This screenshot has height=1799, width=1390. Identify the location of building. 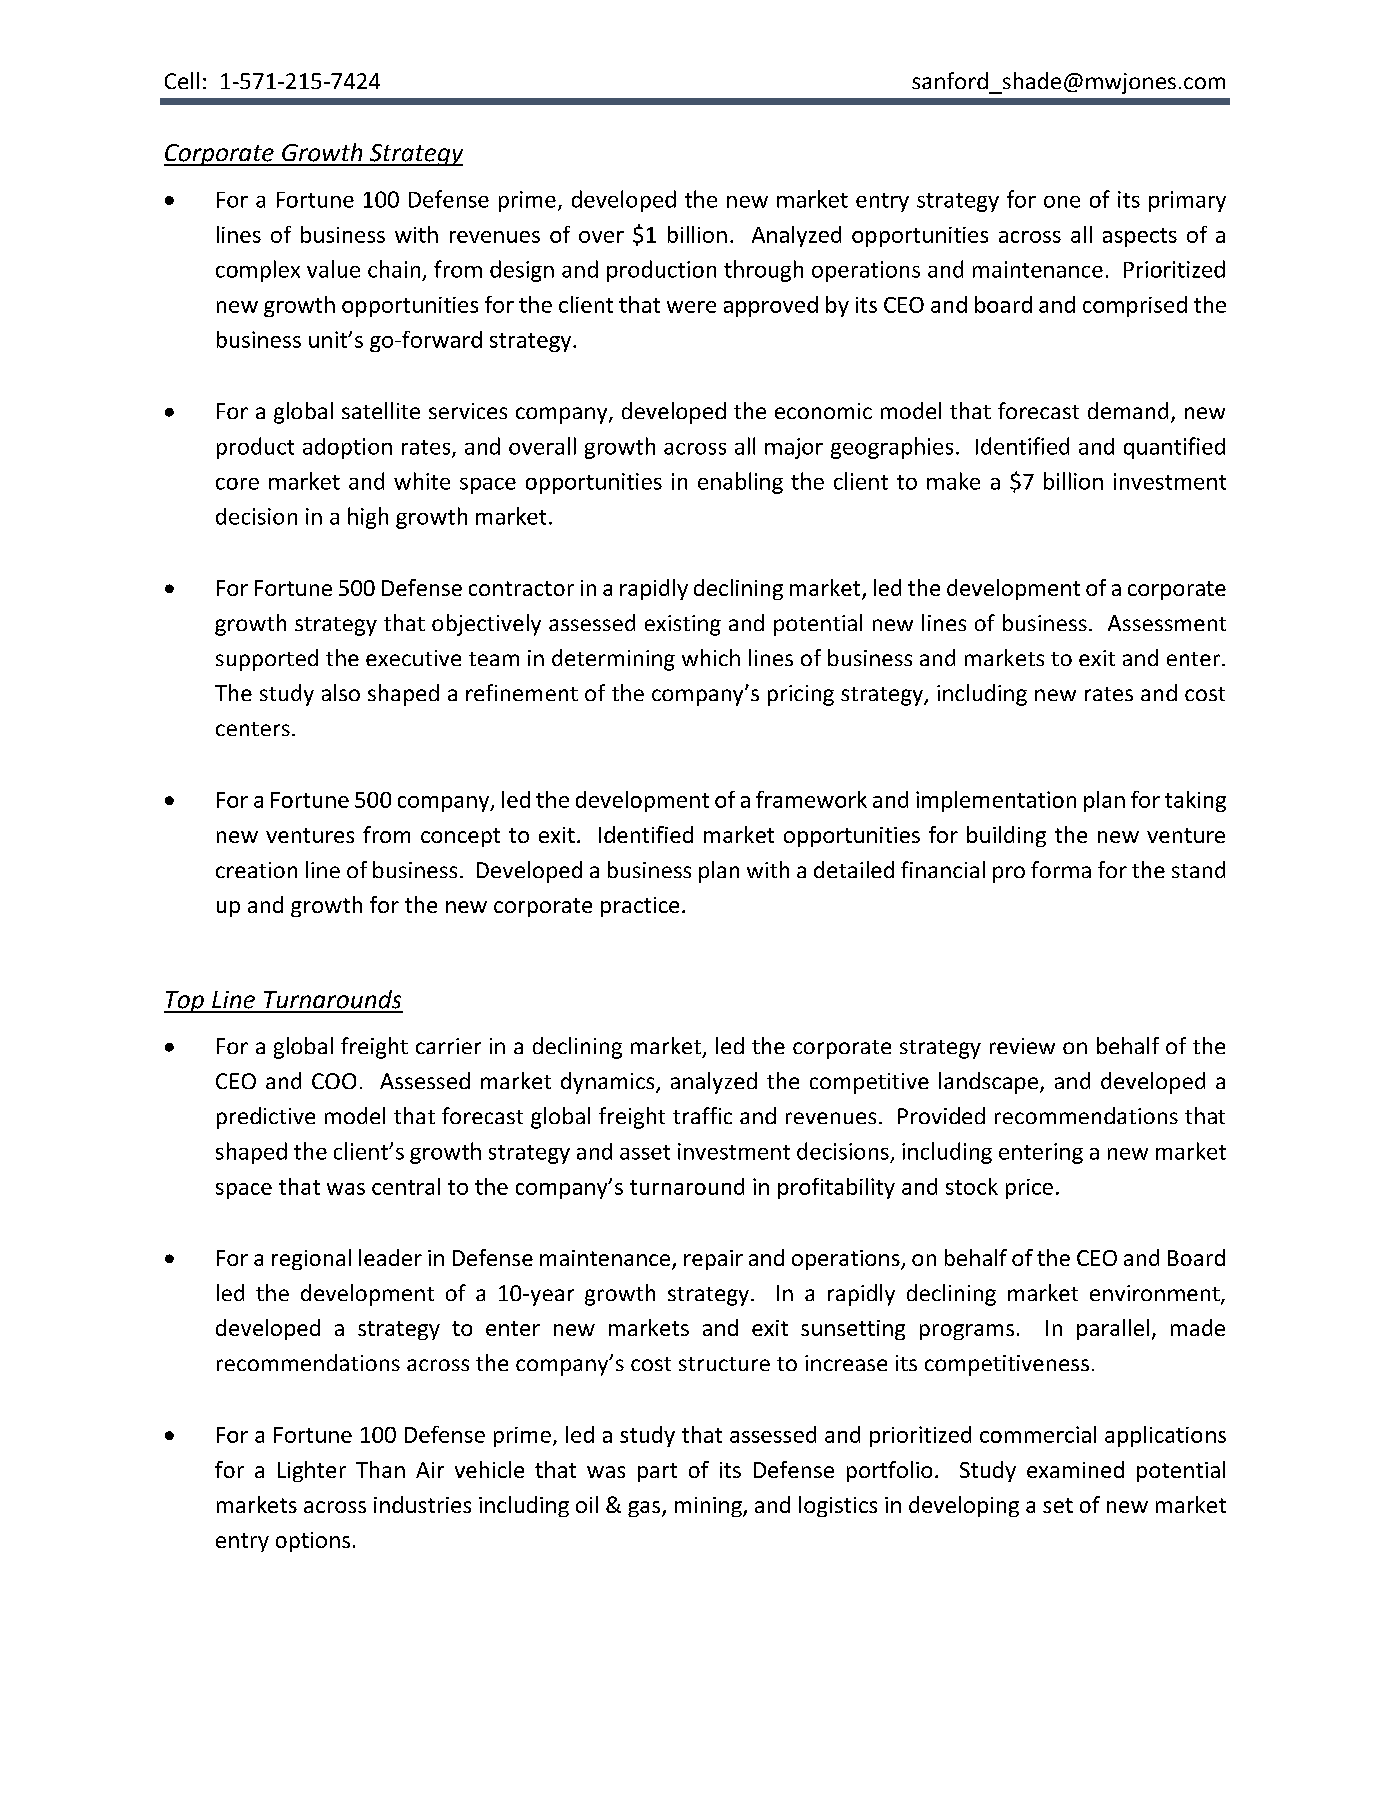
(1006, 836).
